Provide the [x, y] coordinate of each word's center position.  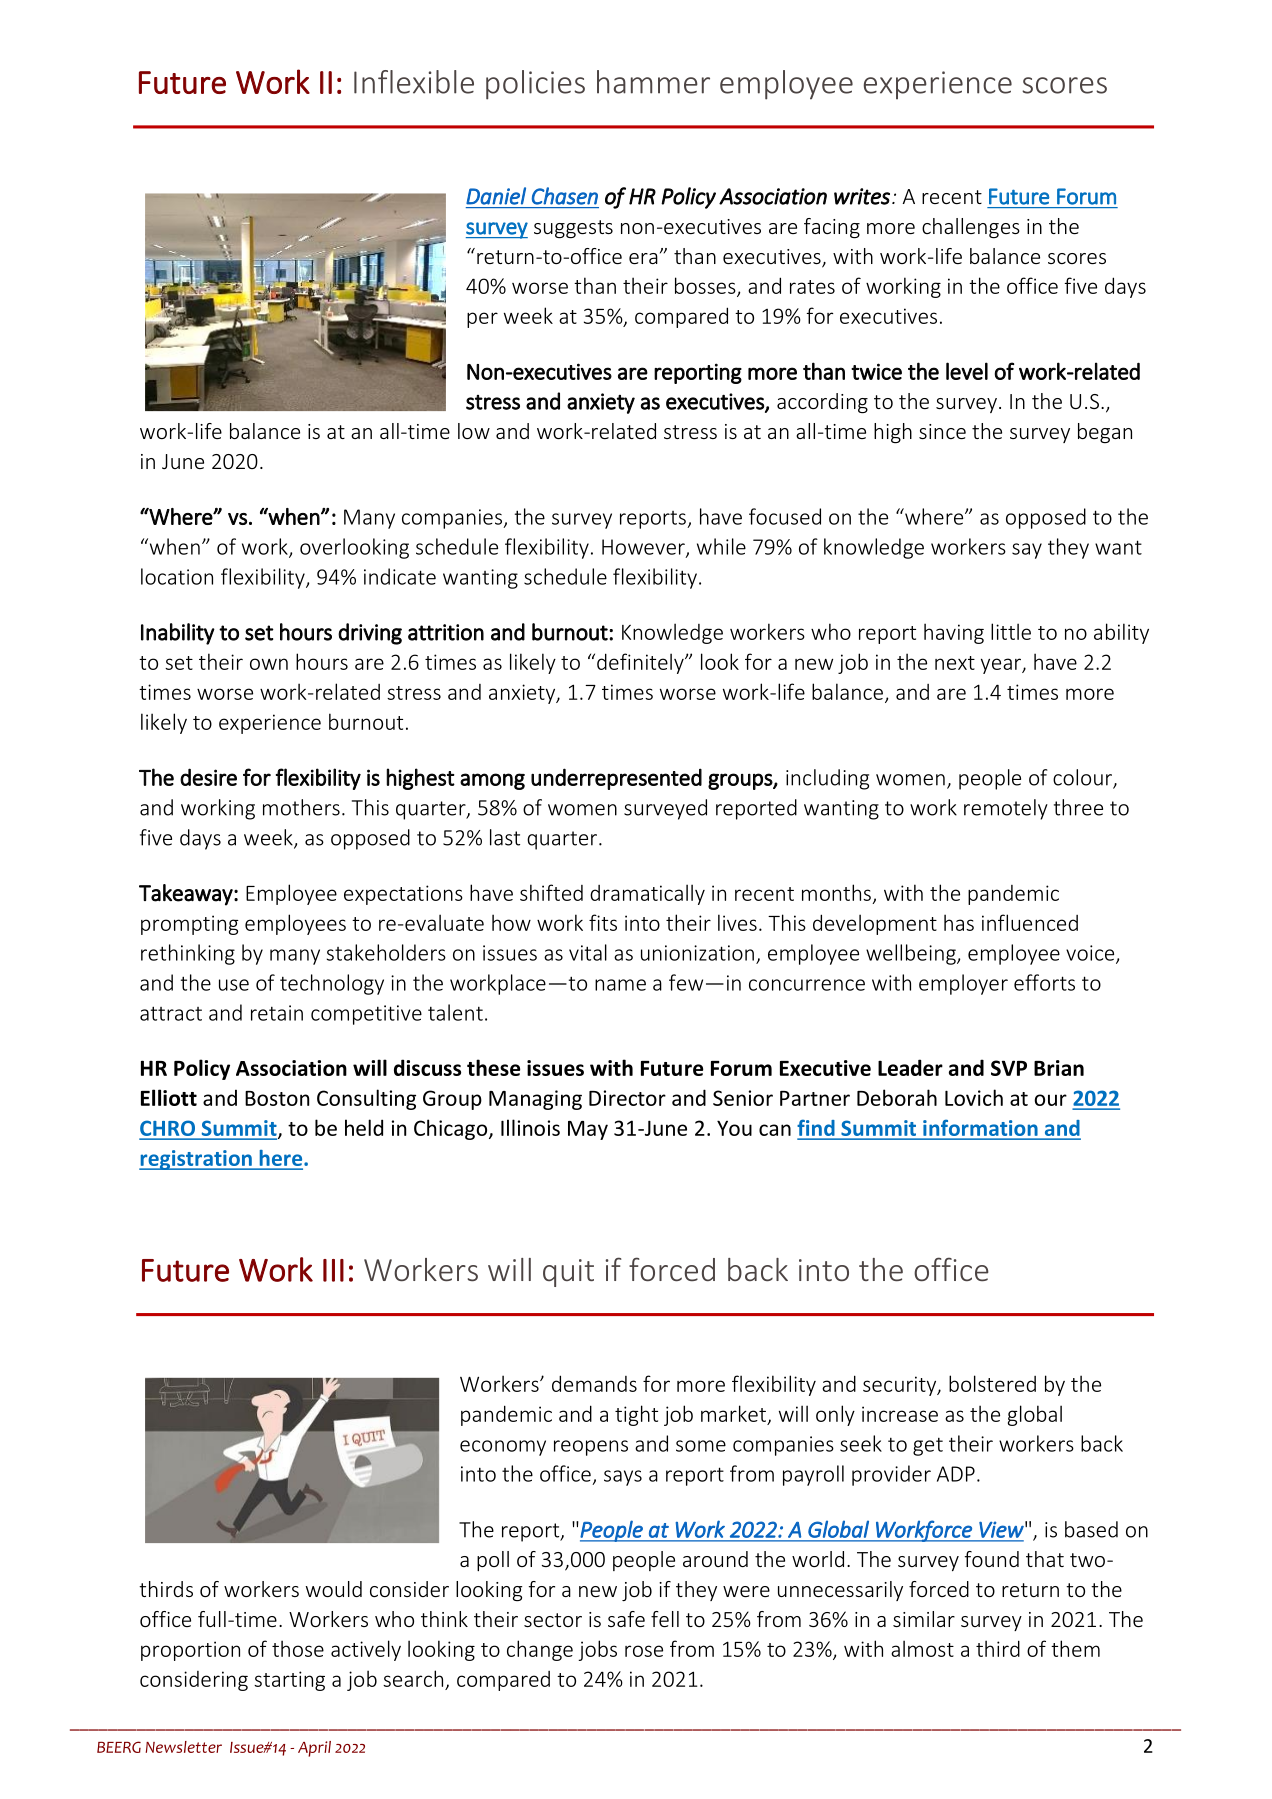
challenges [971, 228]
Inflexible [414, 82]
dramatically [647, 894]
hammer [653, 82]
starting [289, 1681]
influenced [1030, 922]
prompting [190, 925]
